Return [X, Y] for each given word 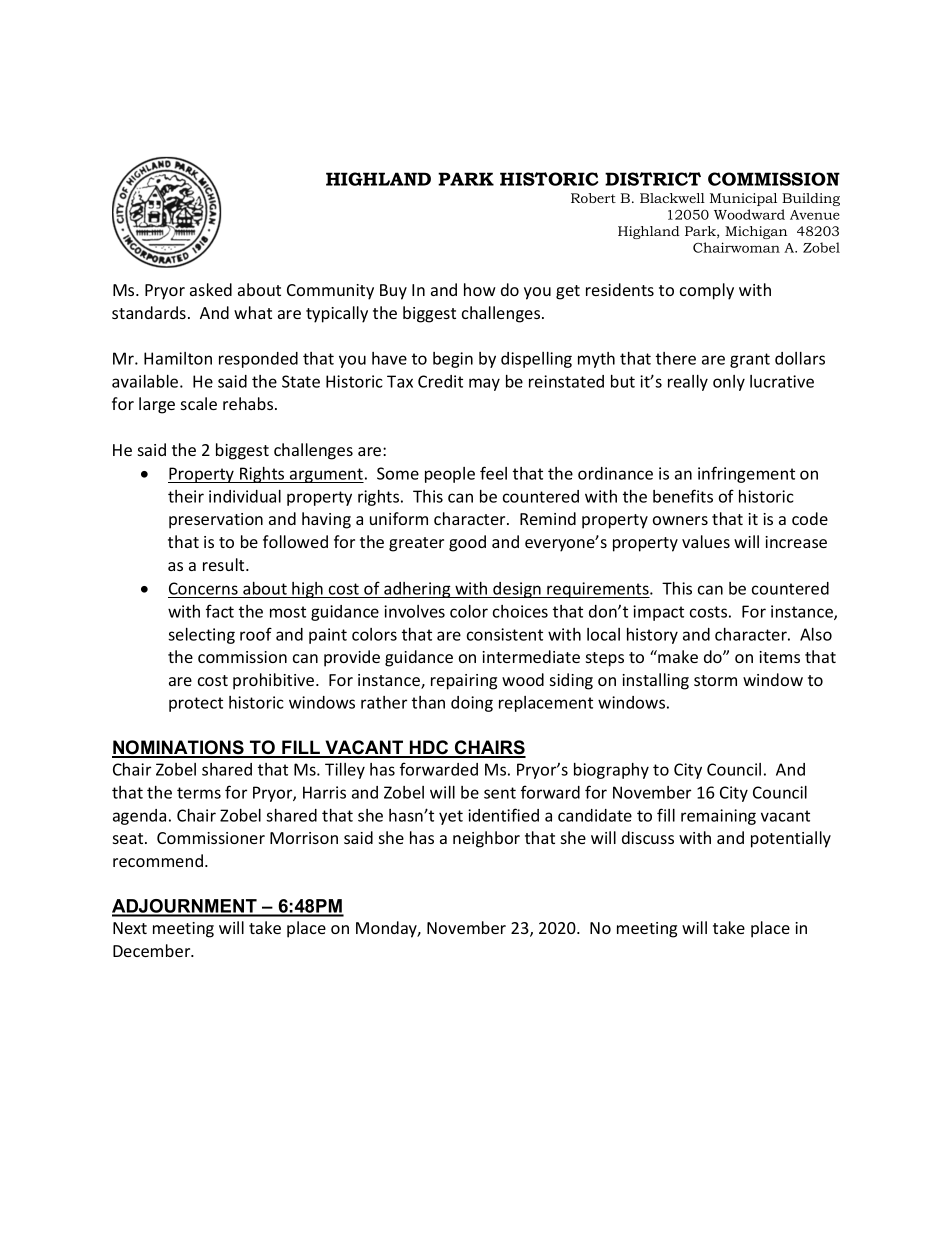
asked [211, 289]
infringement [746, 474]
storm [715, 680]
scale [199, 403]
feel [493, 473]
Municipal [743, 199]
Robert [593, 198]
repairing [464, 682]
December [153, 950]
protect [196, 704]
